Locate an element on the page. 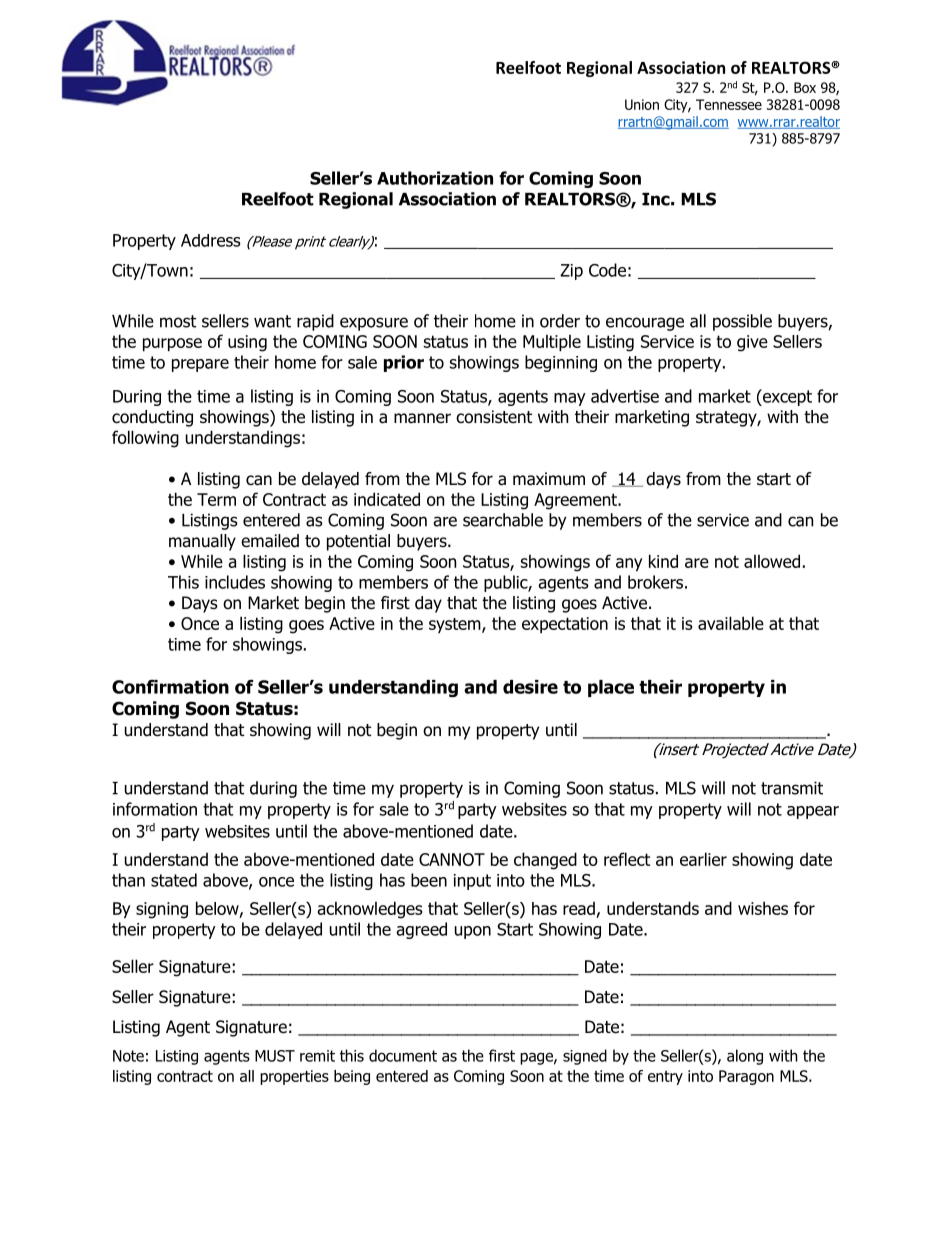  stated is located at coordinates (174, 880).
